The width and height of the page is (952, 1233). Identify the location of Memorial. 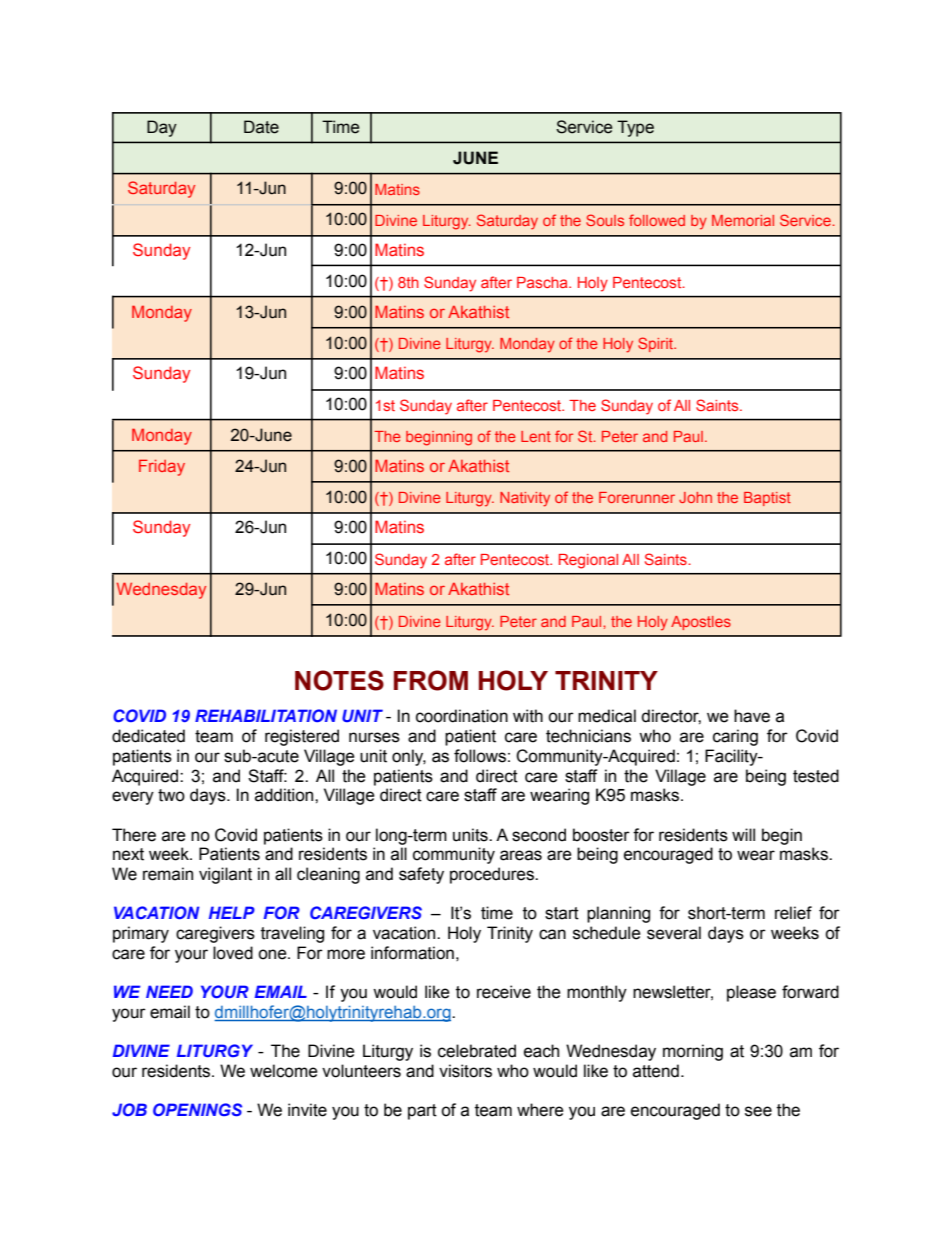
(743, 220).
